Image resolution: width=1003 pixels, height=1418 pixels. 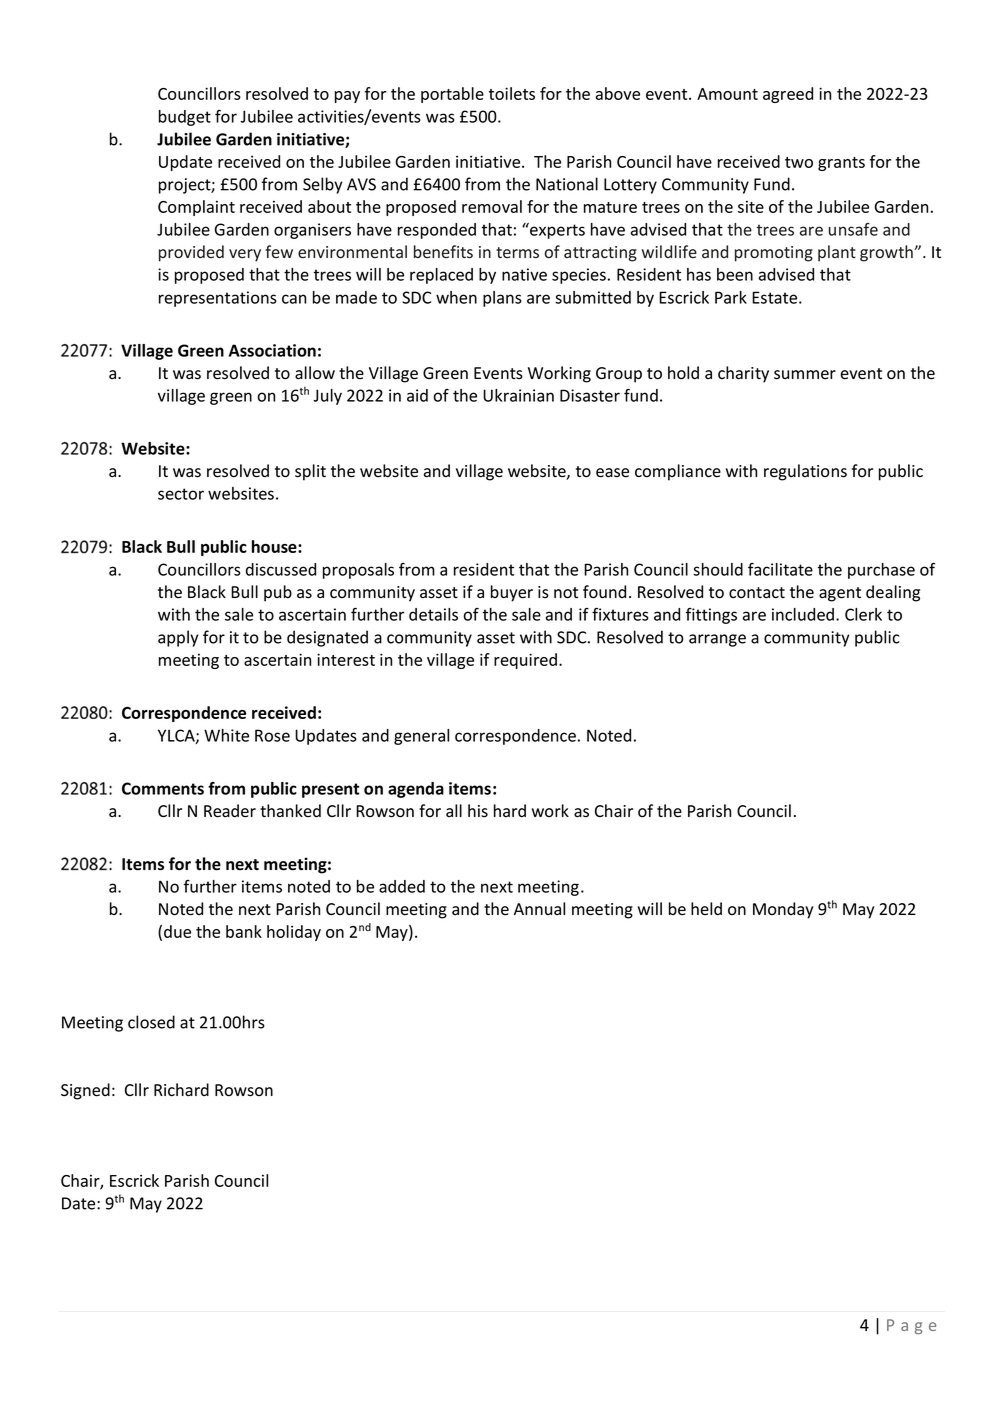 What do you see at coordinates (151, 1022) in the document?
I see `closed` at bounding box center [151, 1022].
